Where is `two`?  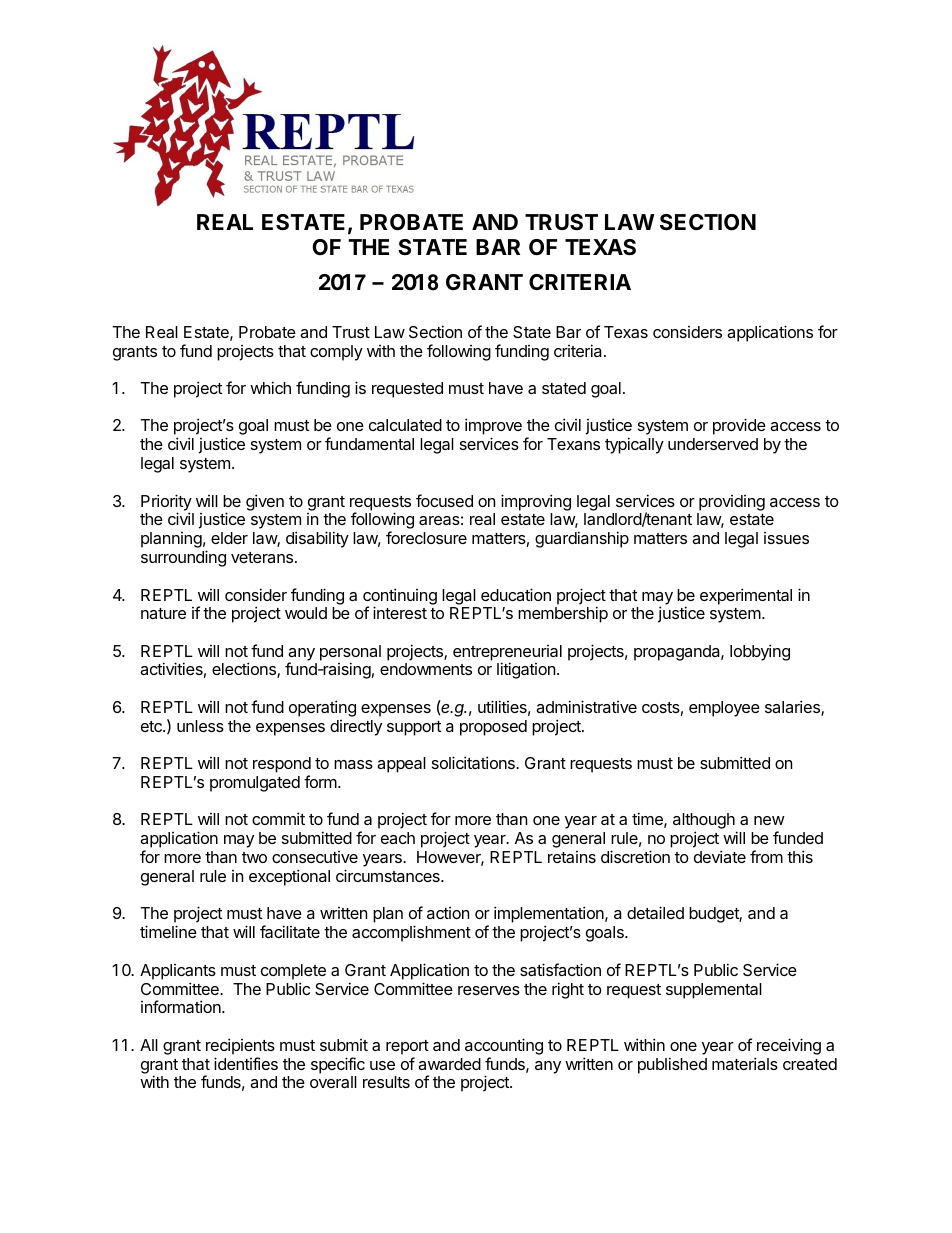 two is located at coordinates (254, 857).
